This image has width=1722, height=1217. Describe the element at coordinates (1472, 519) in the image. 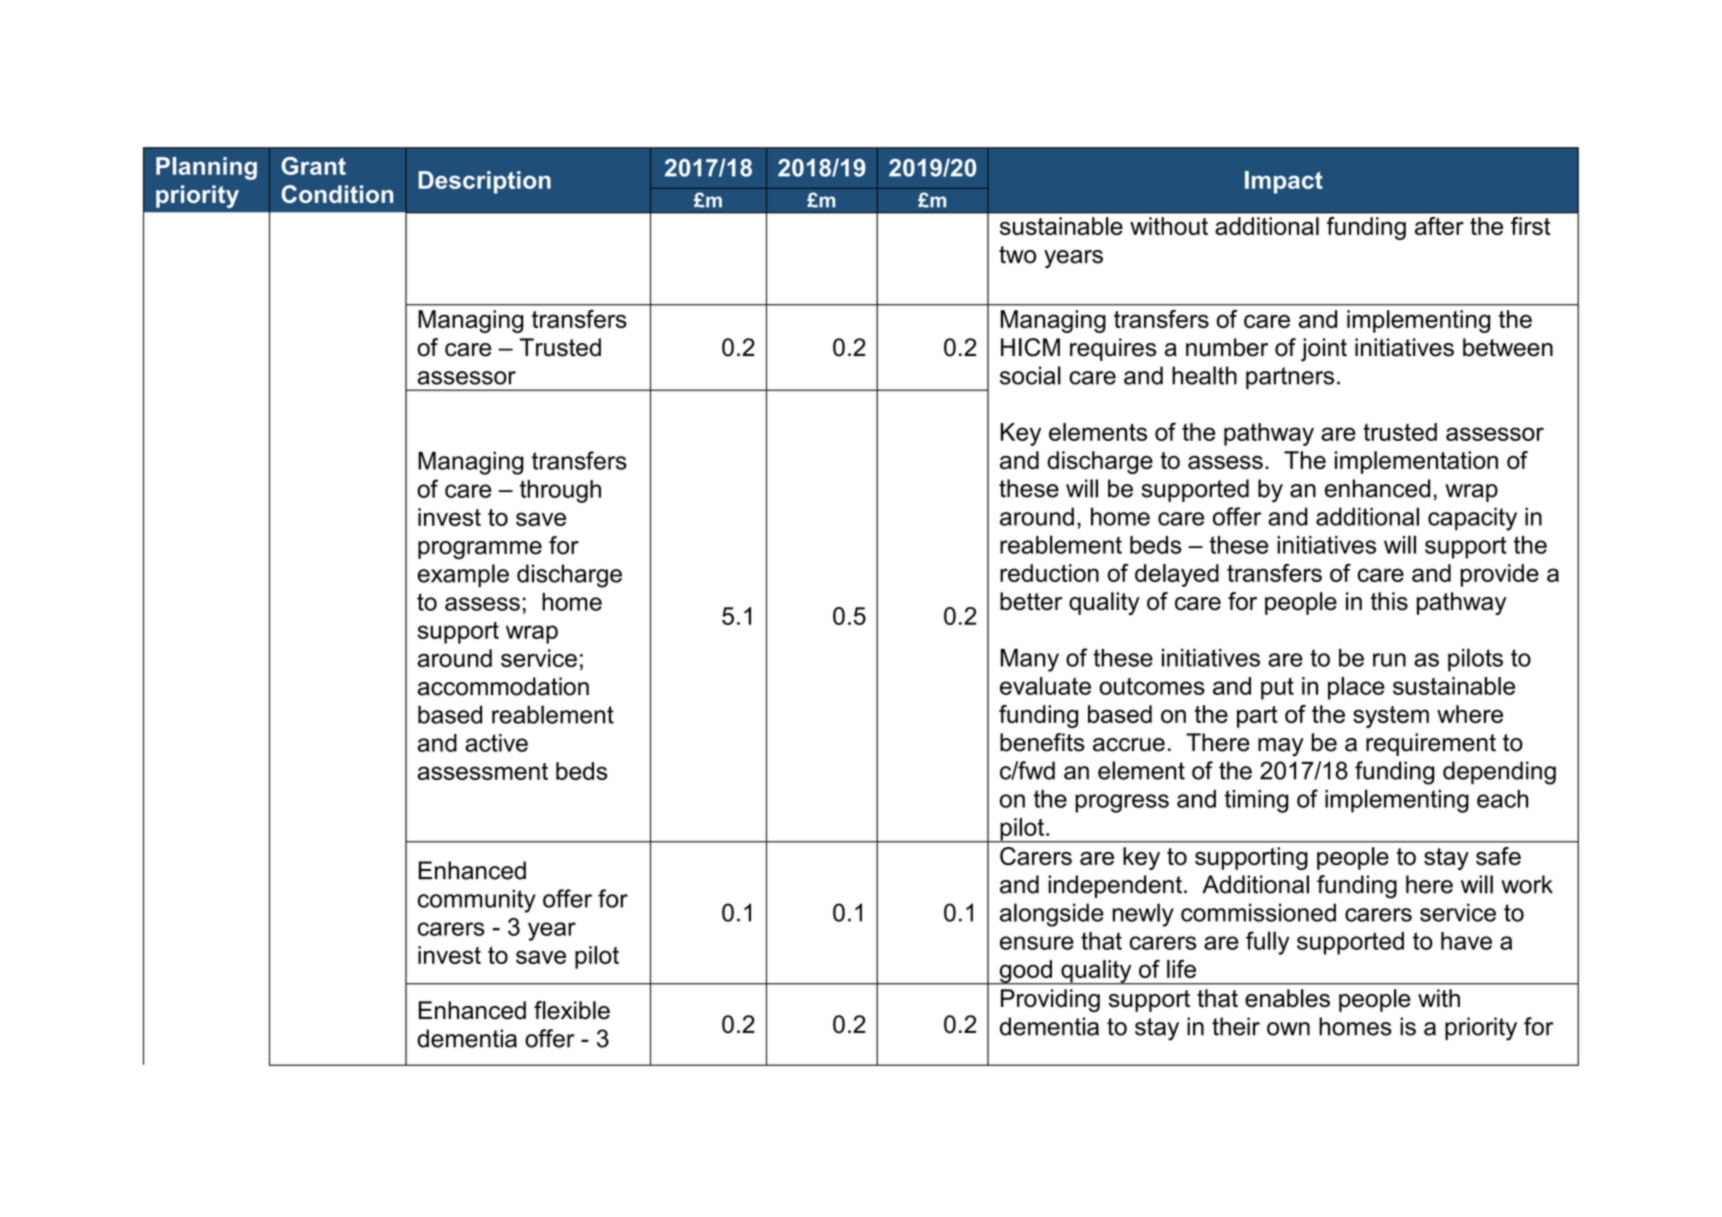

I see `capacity` at that location.
